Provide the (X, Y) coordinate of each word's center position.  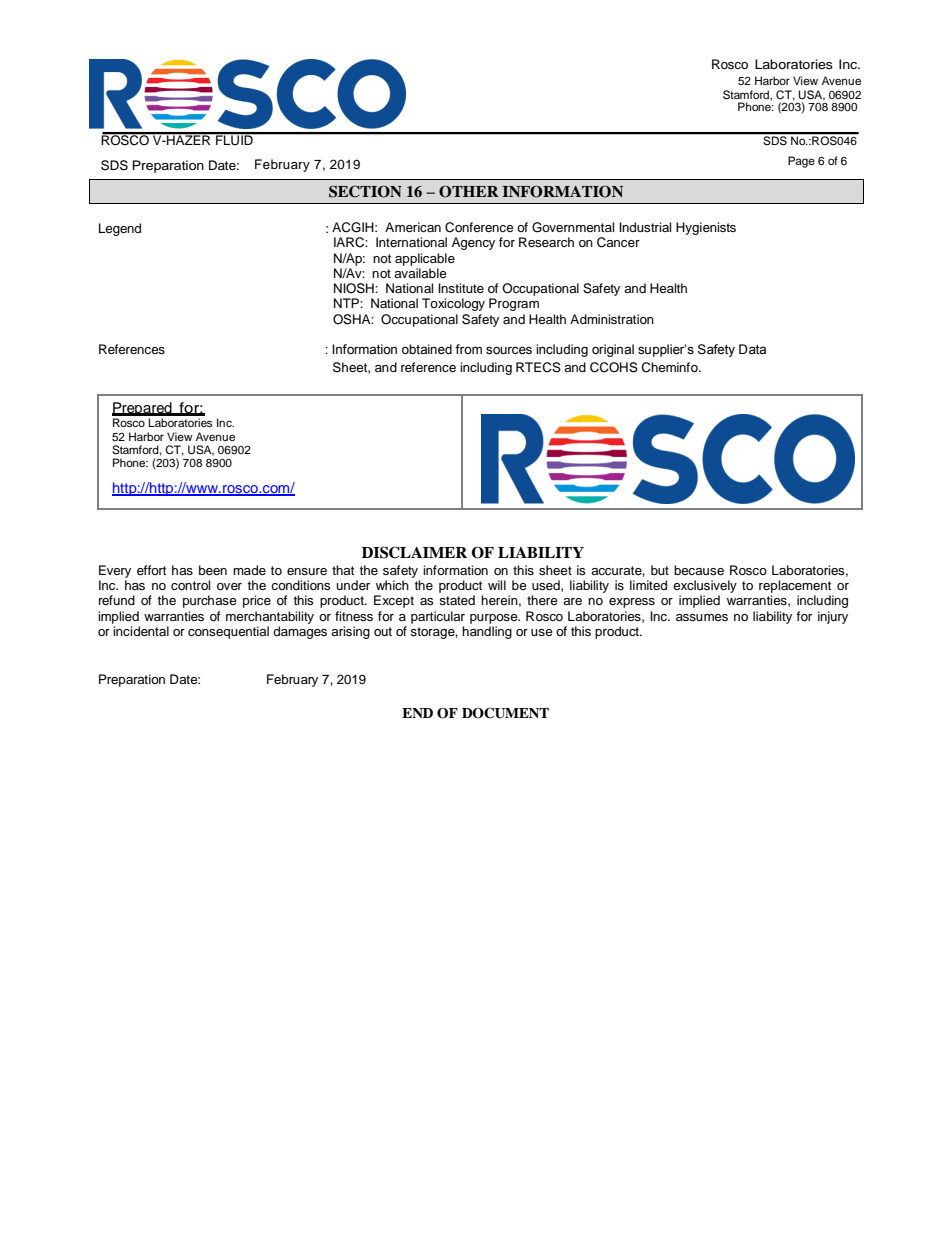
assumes (702, 617)
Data (752, 349)
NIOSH (355, 288)
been (213, 570)
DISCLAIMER (414, 552)
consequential (228, 632)
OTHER (469, 191)
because (699, 570)
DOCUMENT (505, 713)
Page (801, 162)
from (468, 349)
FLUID (234, 139)
